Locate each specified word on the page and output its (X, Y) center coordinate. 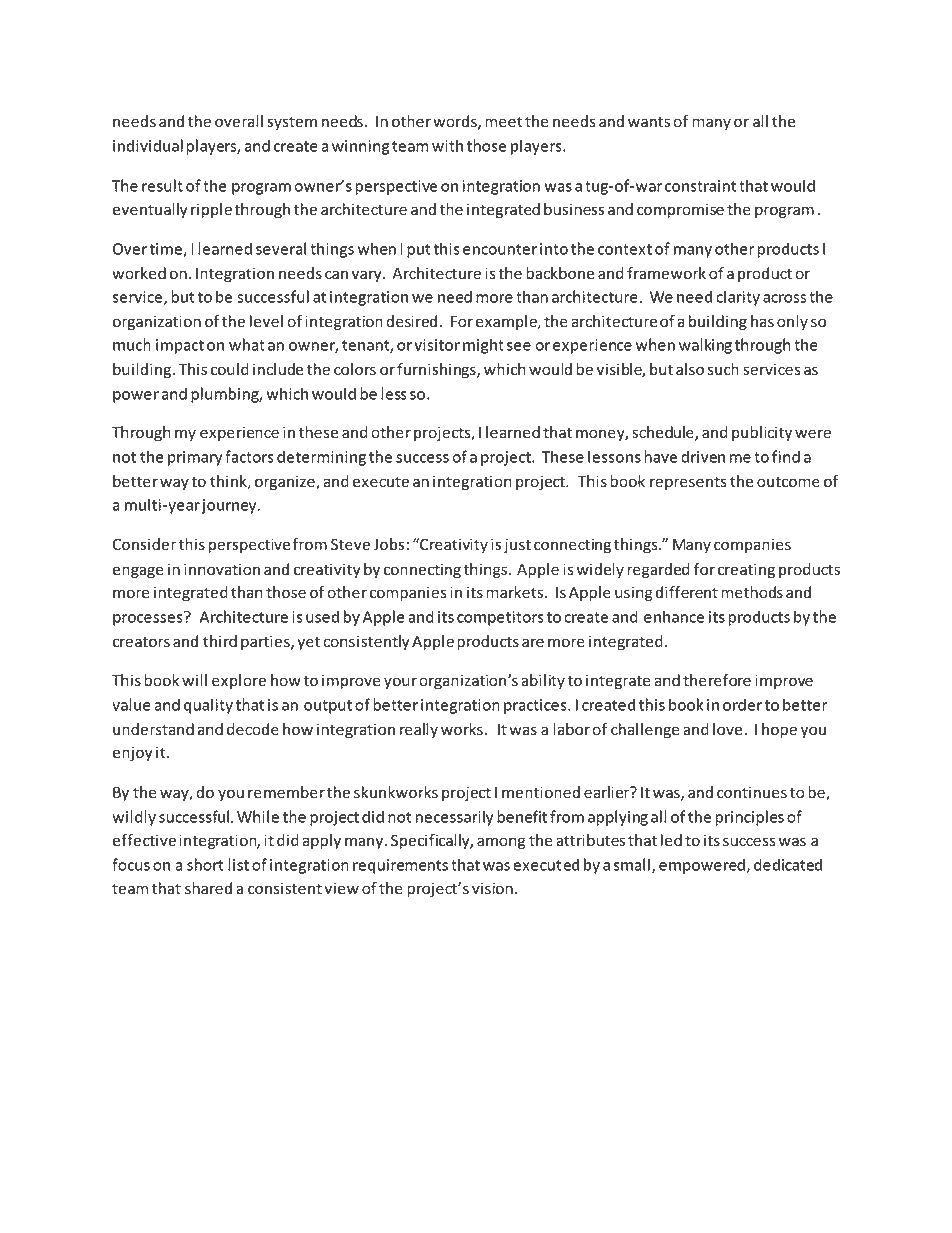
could (230, 369)
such (723, 369)
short (205, 864)
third (220, 641)
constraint (700, 186)
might (483, 346)
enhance (674, 616)
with (447, 145)
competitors (500, 618)
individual (148, 145)
